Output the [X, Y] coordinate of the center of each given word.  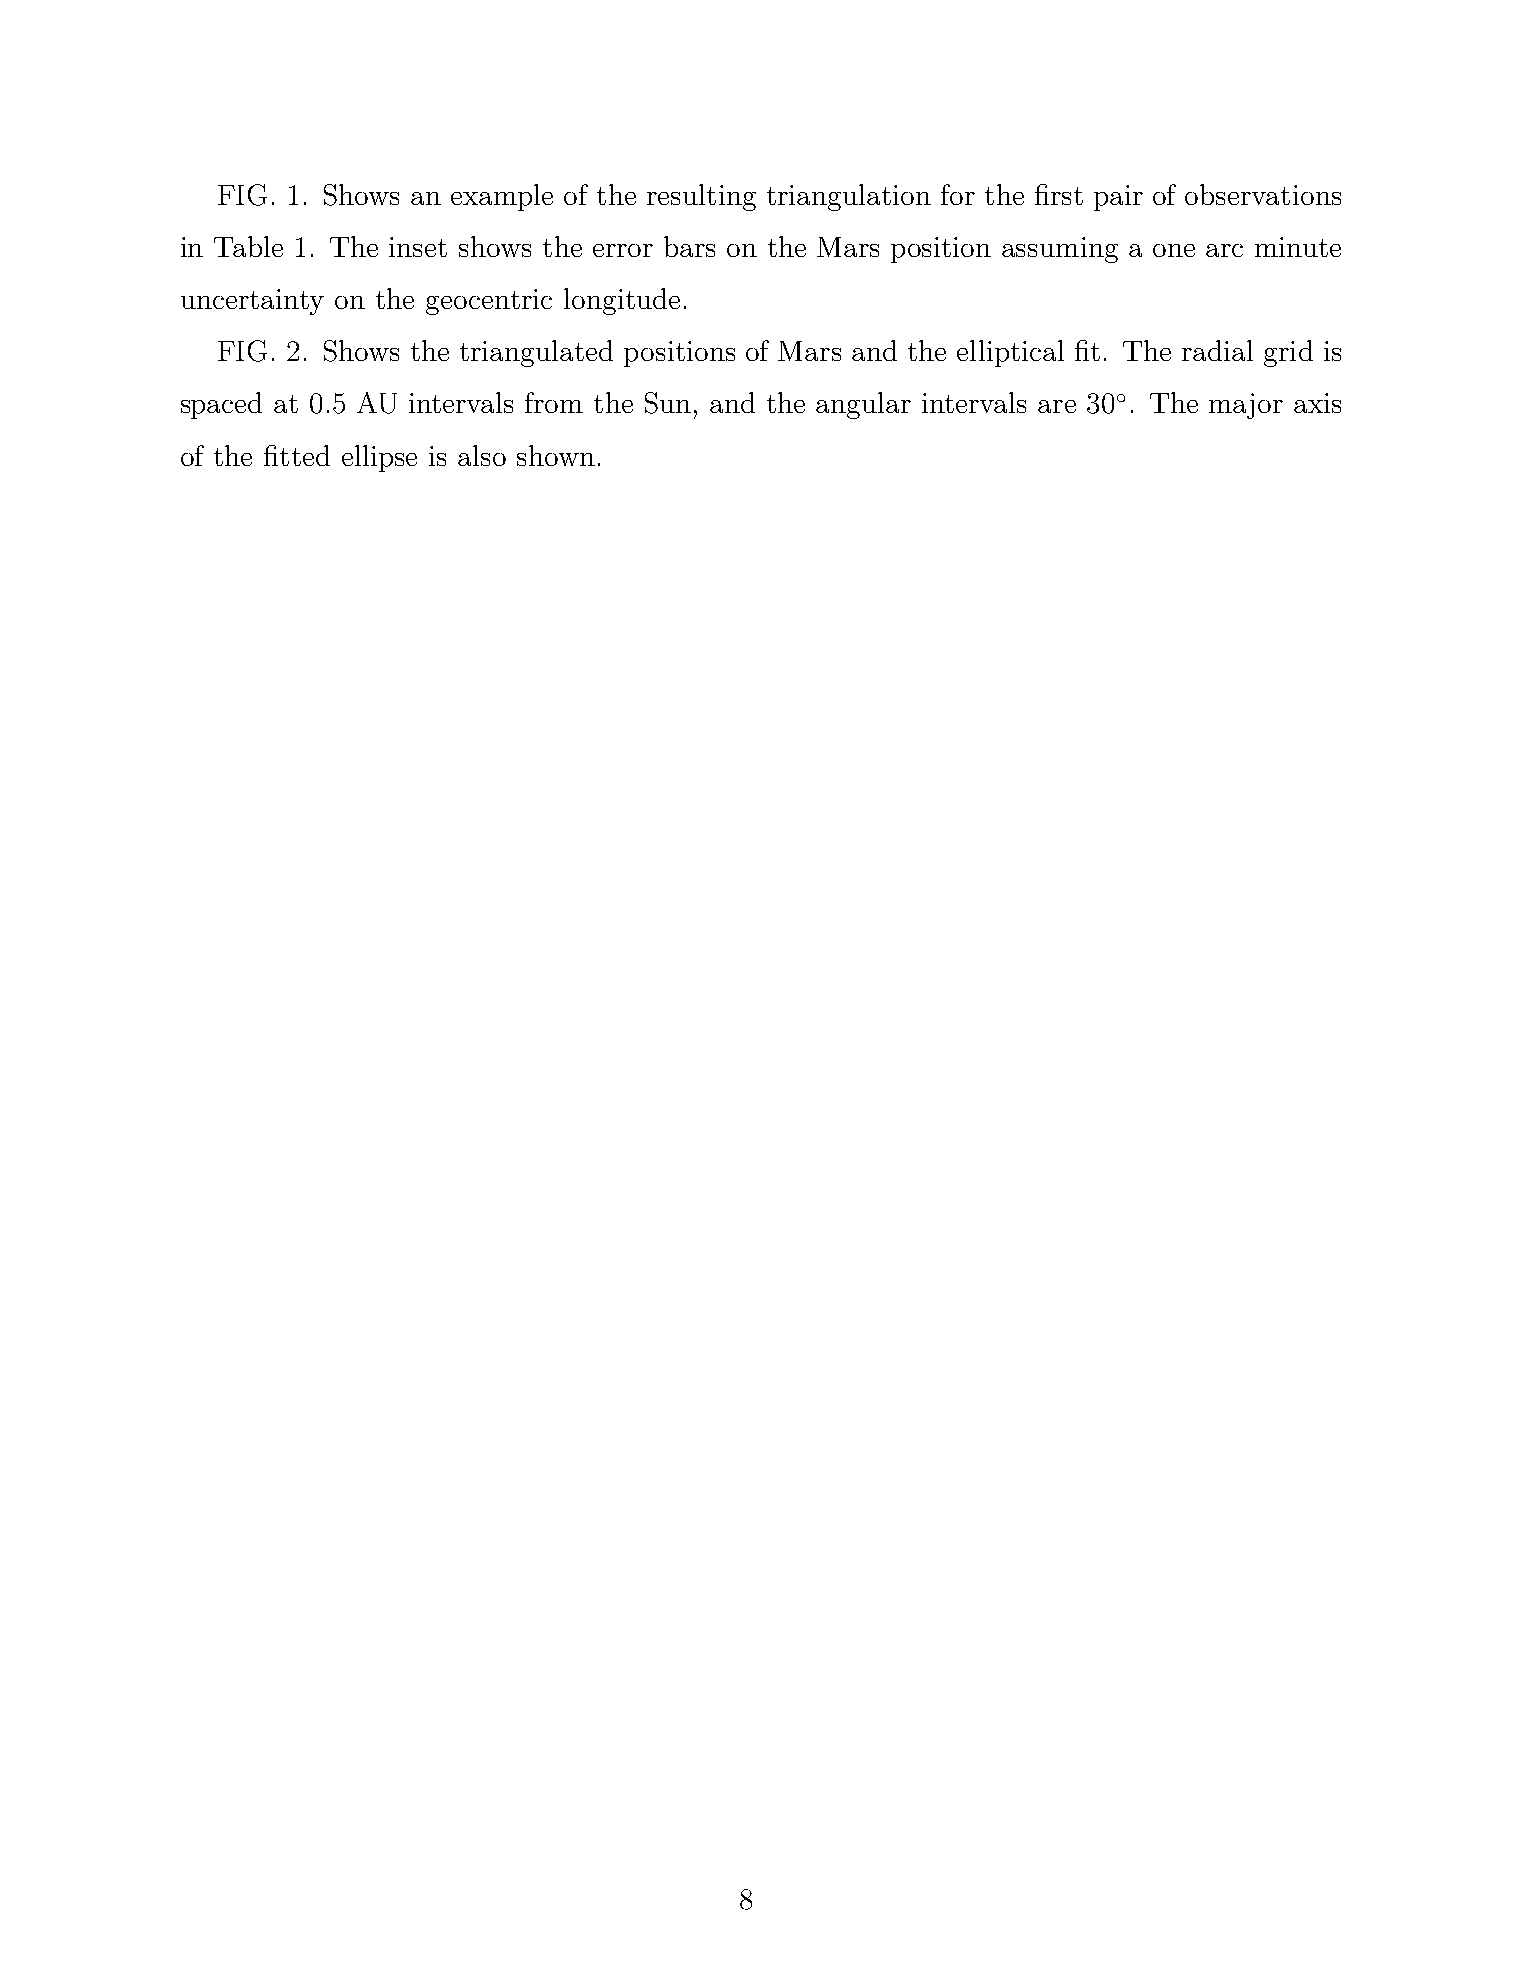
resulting [701, 197]
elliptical [1010, 353]
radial [1217, 350]
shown [556, 455]
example [502, 197]
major [1246, 406]
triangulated [536, 353]
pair [1118, 198]
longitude [622, 301]
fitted [297, 455]
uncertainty [252, 302]
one [1174, 250]
